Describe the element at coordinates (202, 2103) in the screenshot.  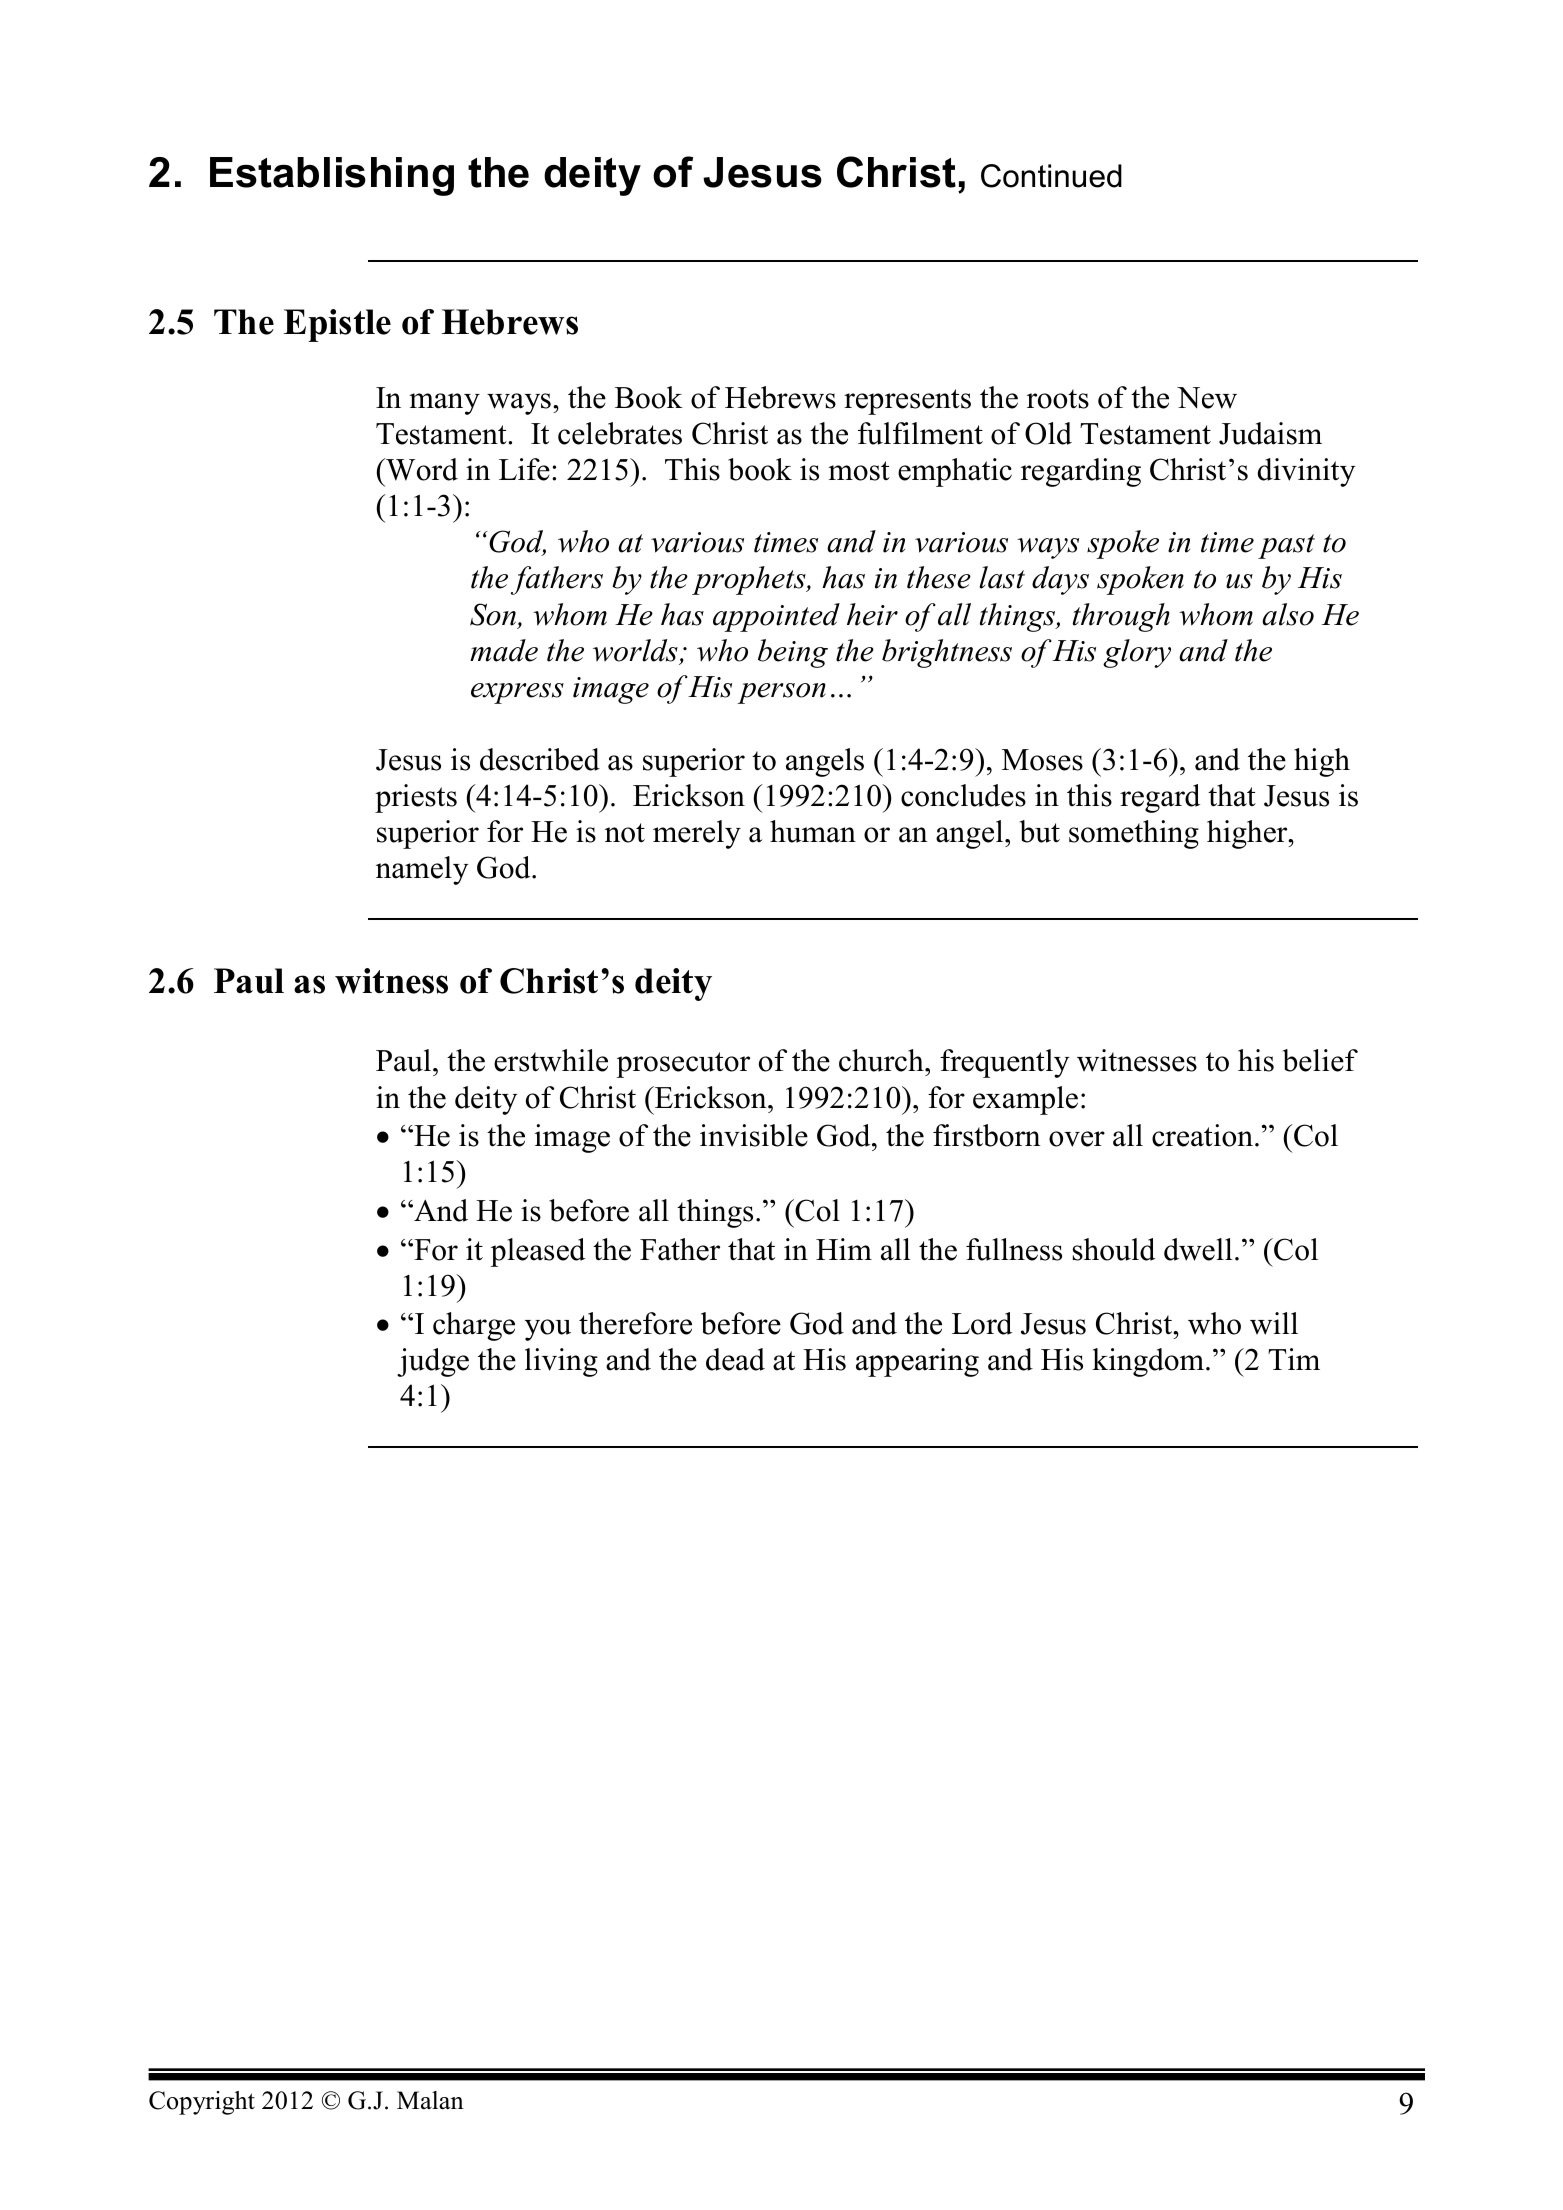
I see `Copyright` at that location.
